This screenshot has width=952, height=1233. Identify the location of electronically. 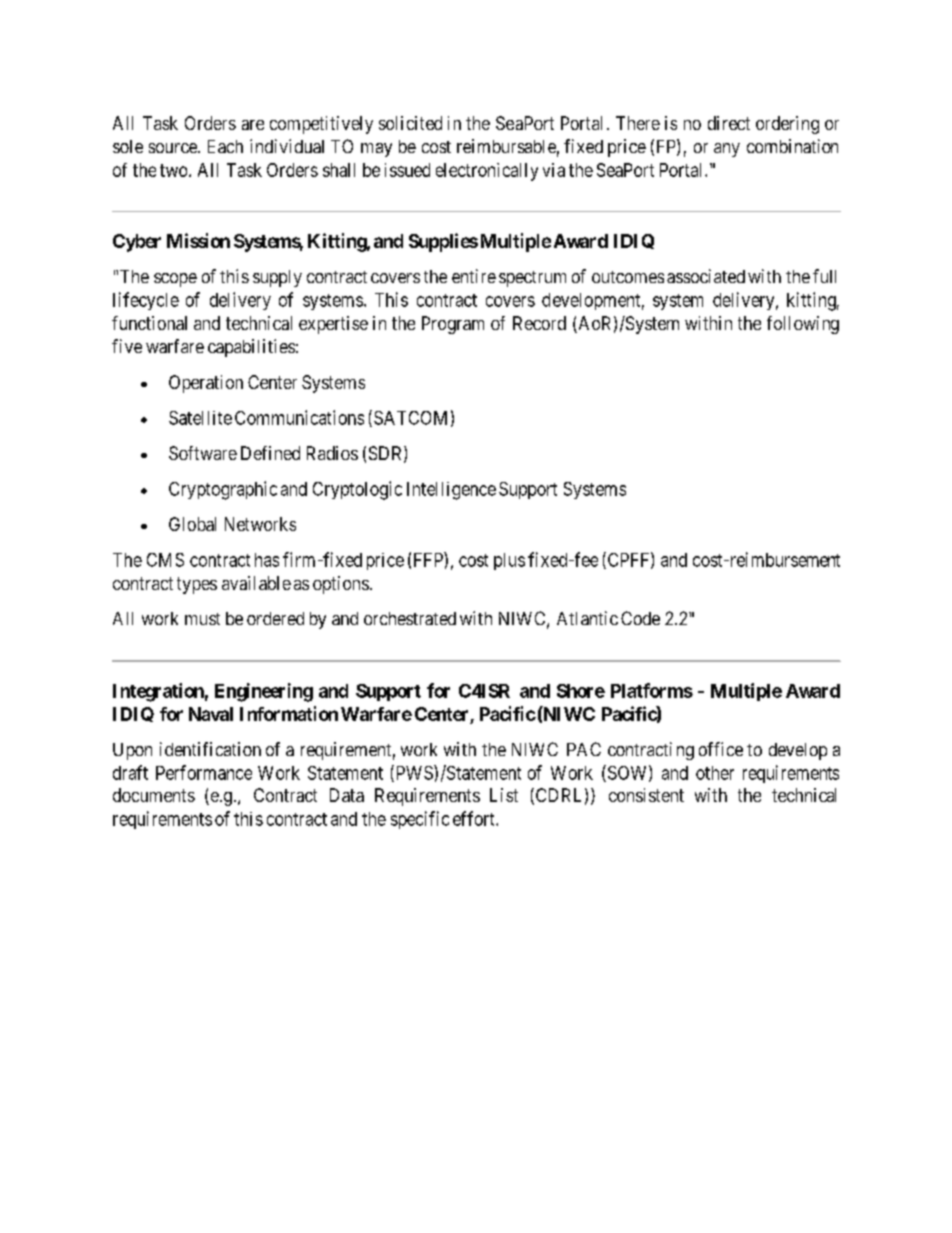
(487, 172).
